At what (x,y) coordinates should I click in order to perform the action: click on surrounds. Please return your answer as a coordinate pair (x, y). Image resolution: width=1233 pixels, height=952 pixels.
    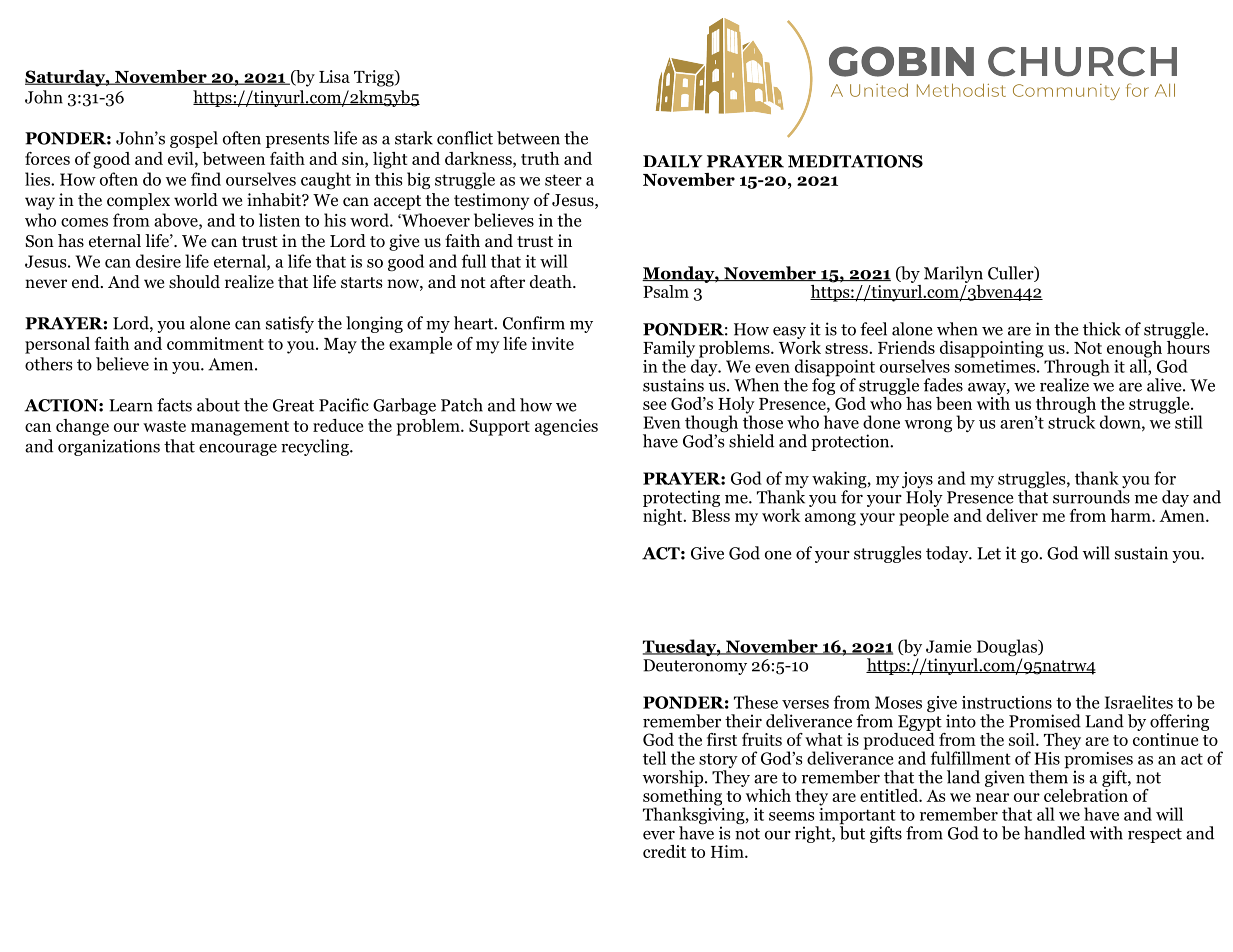
    Looking at the image, I should click on (1091, 497).
